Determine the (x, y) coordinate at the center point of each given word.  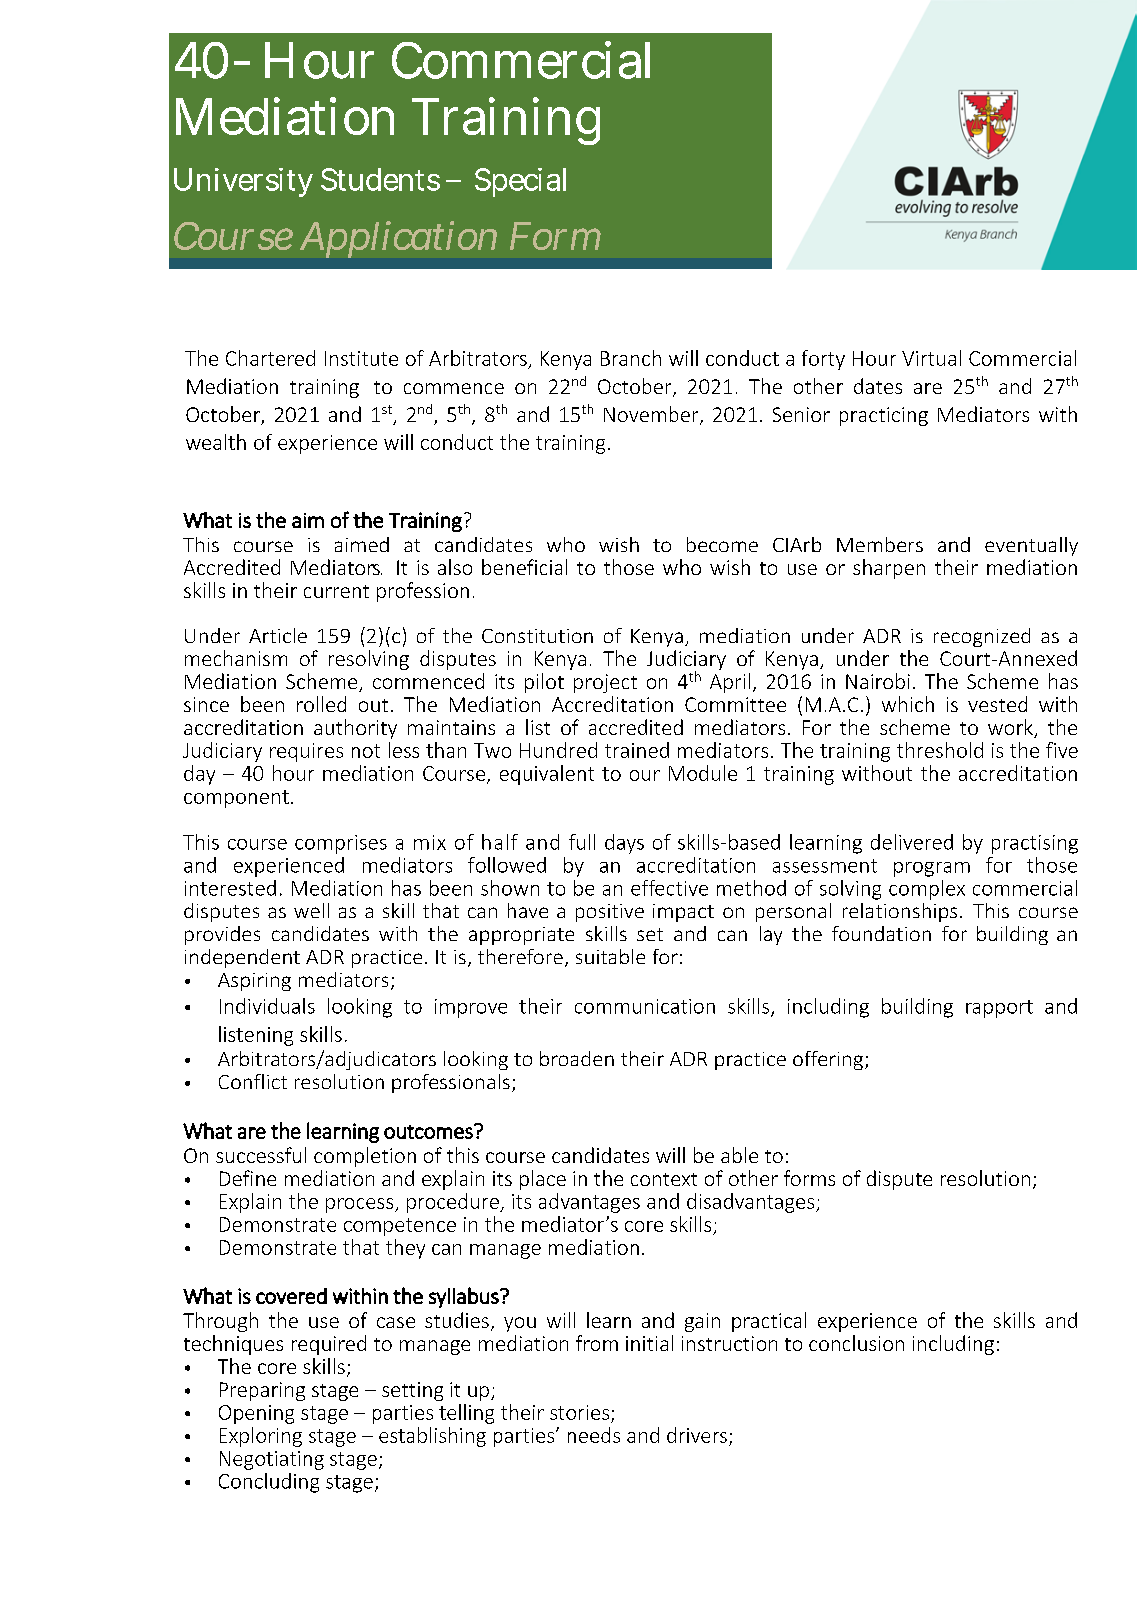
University (243, 182)
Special (520, 182)
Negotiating (272, 1460)
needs (594, 1435)
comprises (341, 844)
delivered (912, 842)
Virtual (931, 358)
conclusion (856, 1343)
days (624, 844)
